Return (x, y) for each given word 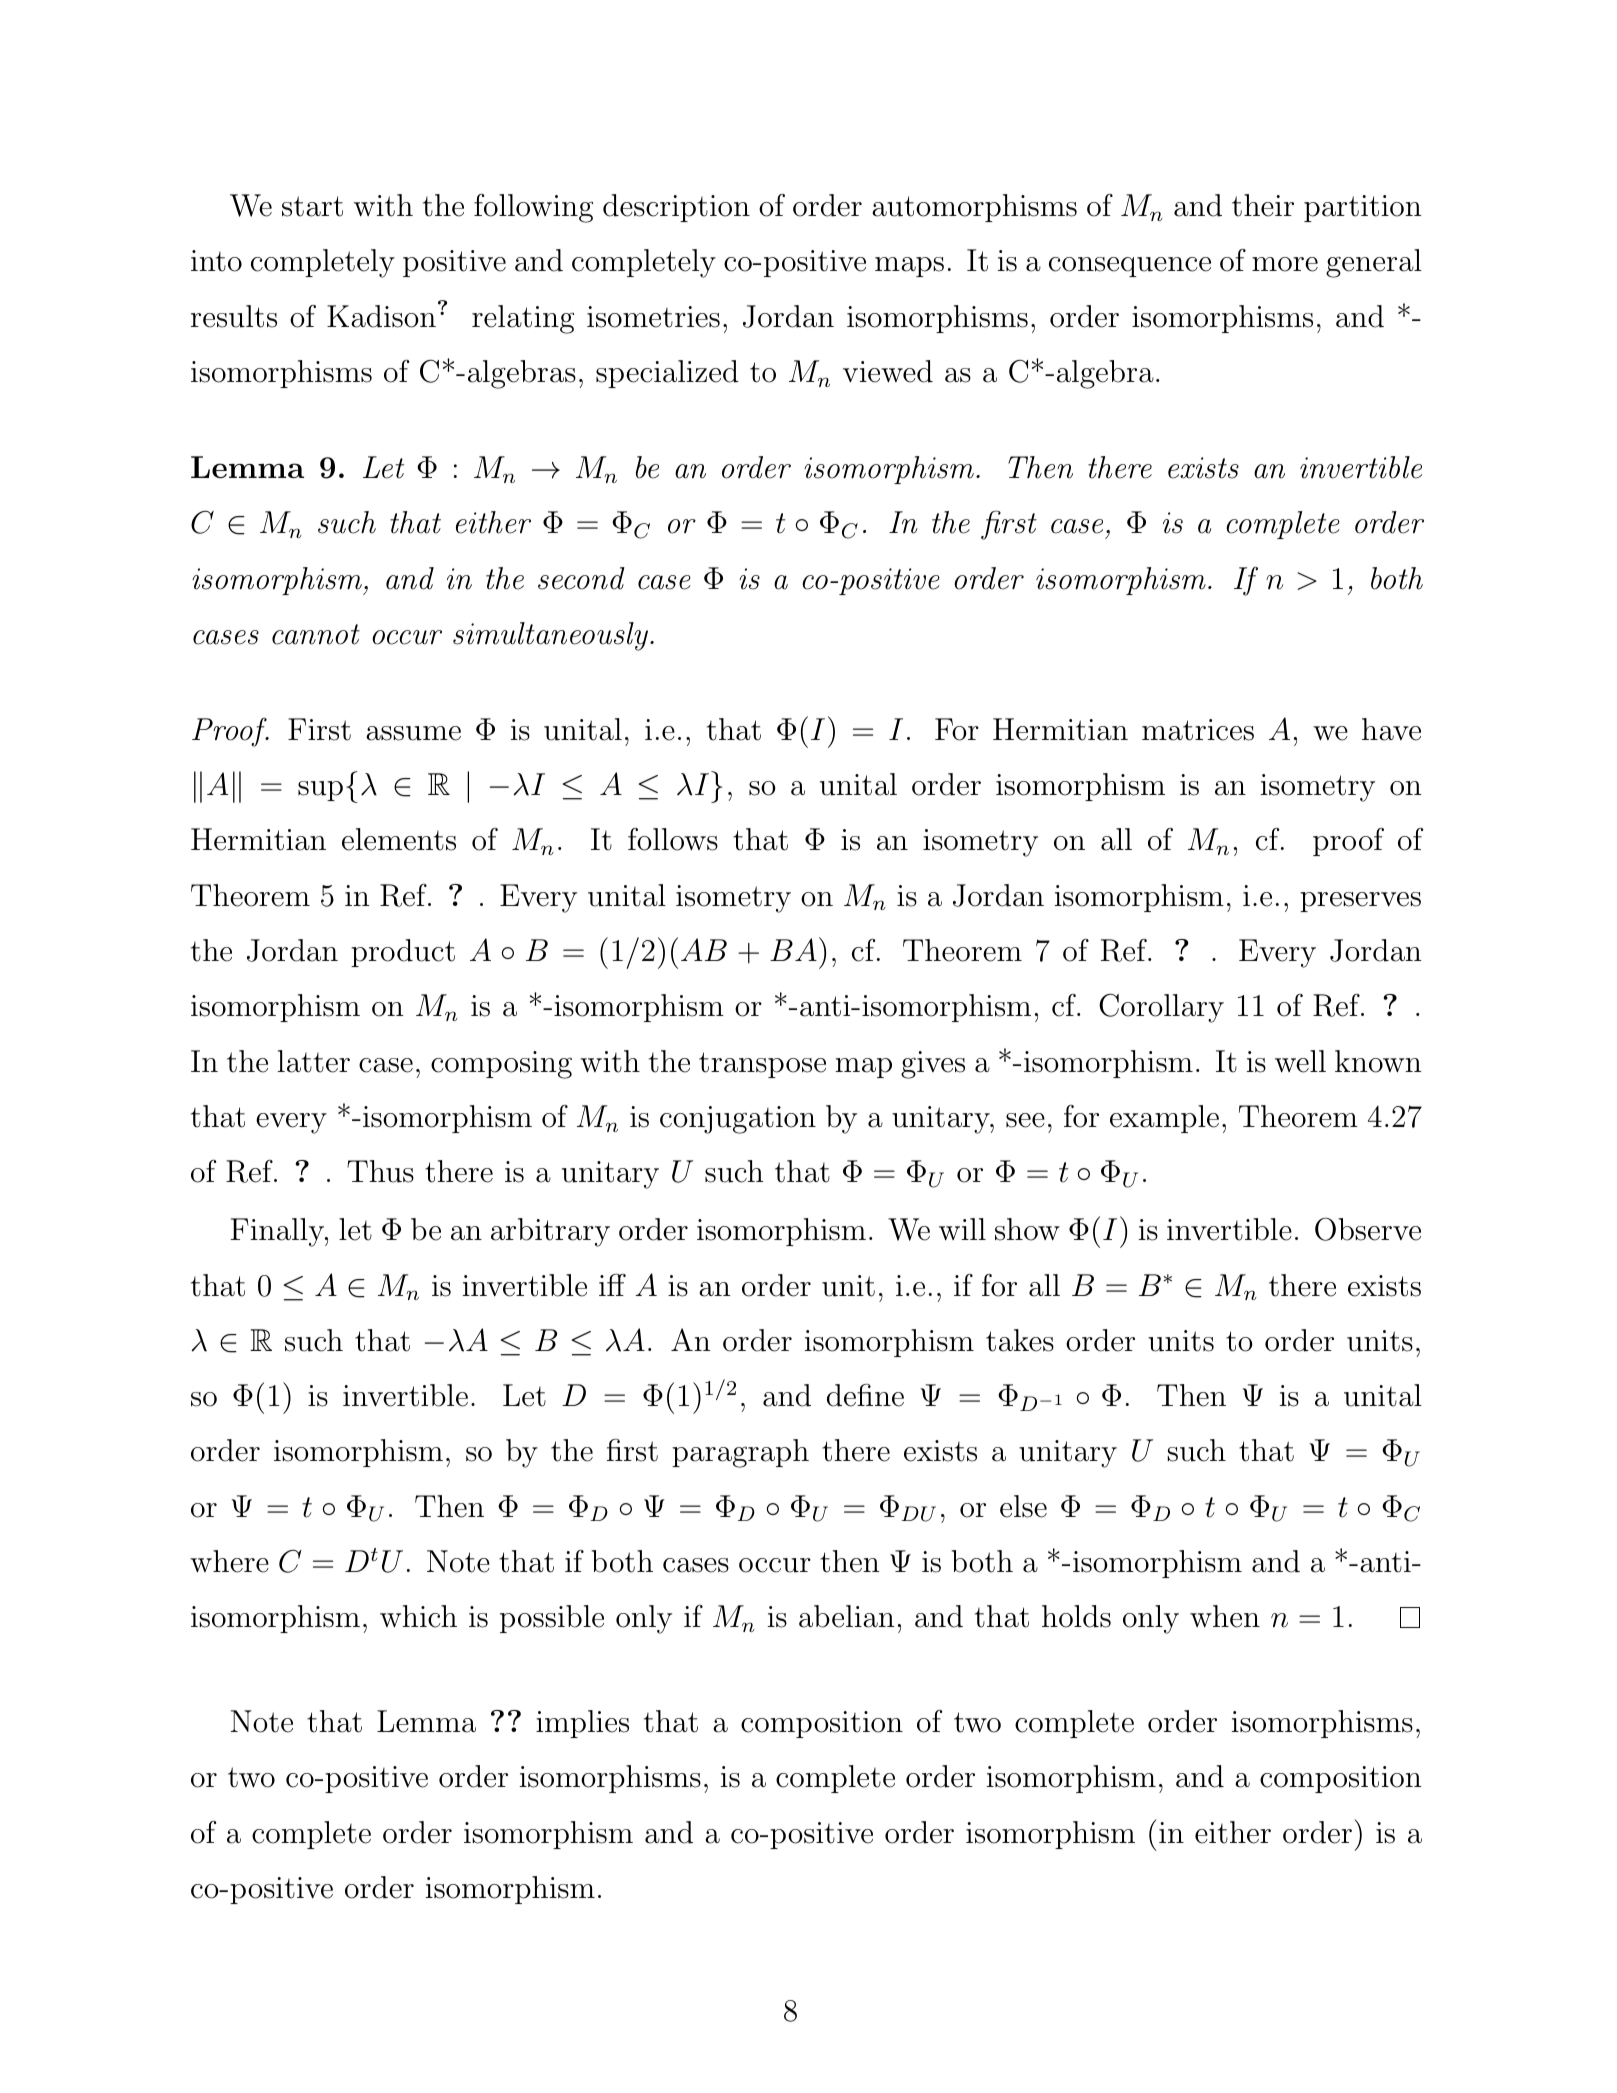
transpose (762, 1065)
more (1285, 264)
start (312, 206)
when (1225, 1616)
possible (552, 1619)
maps (909, 267)
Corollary (1161, 1008)
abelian (846, 1616)
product (403, 953)
